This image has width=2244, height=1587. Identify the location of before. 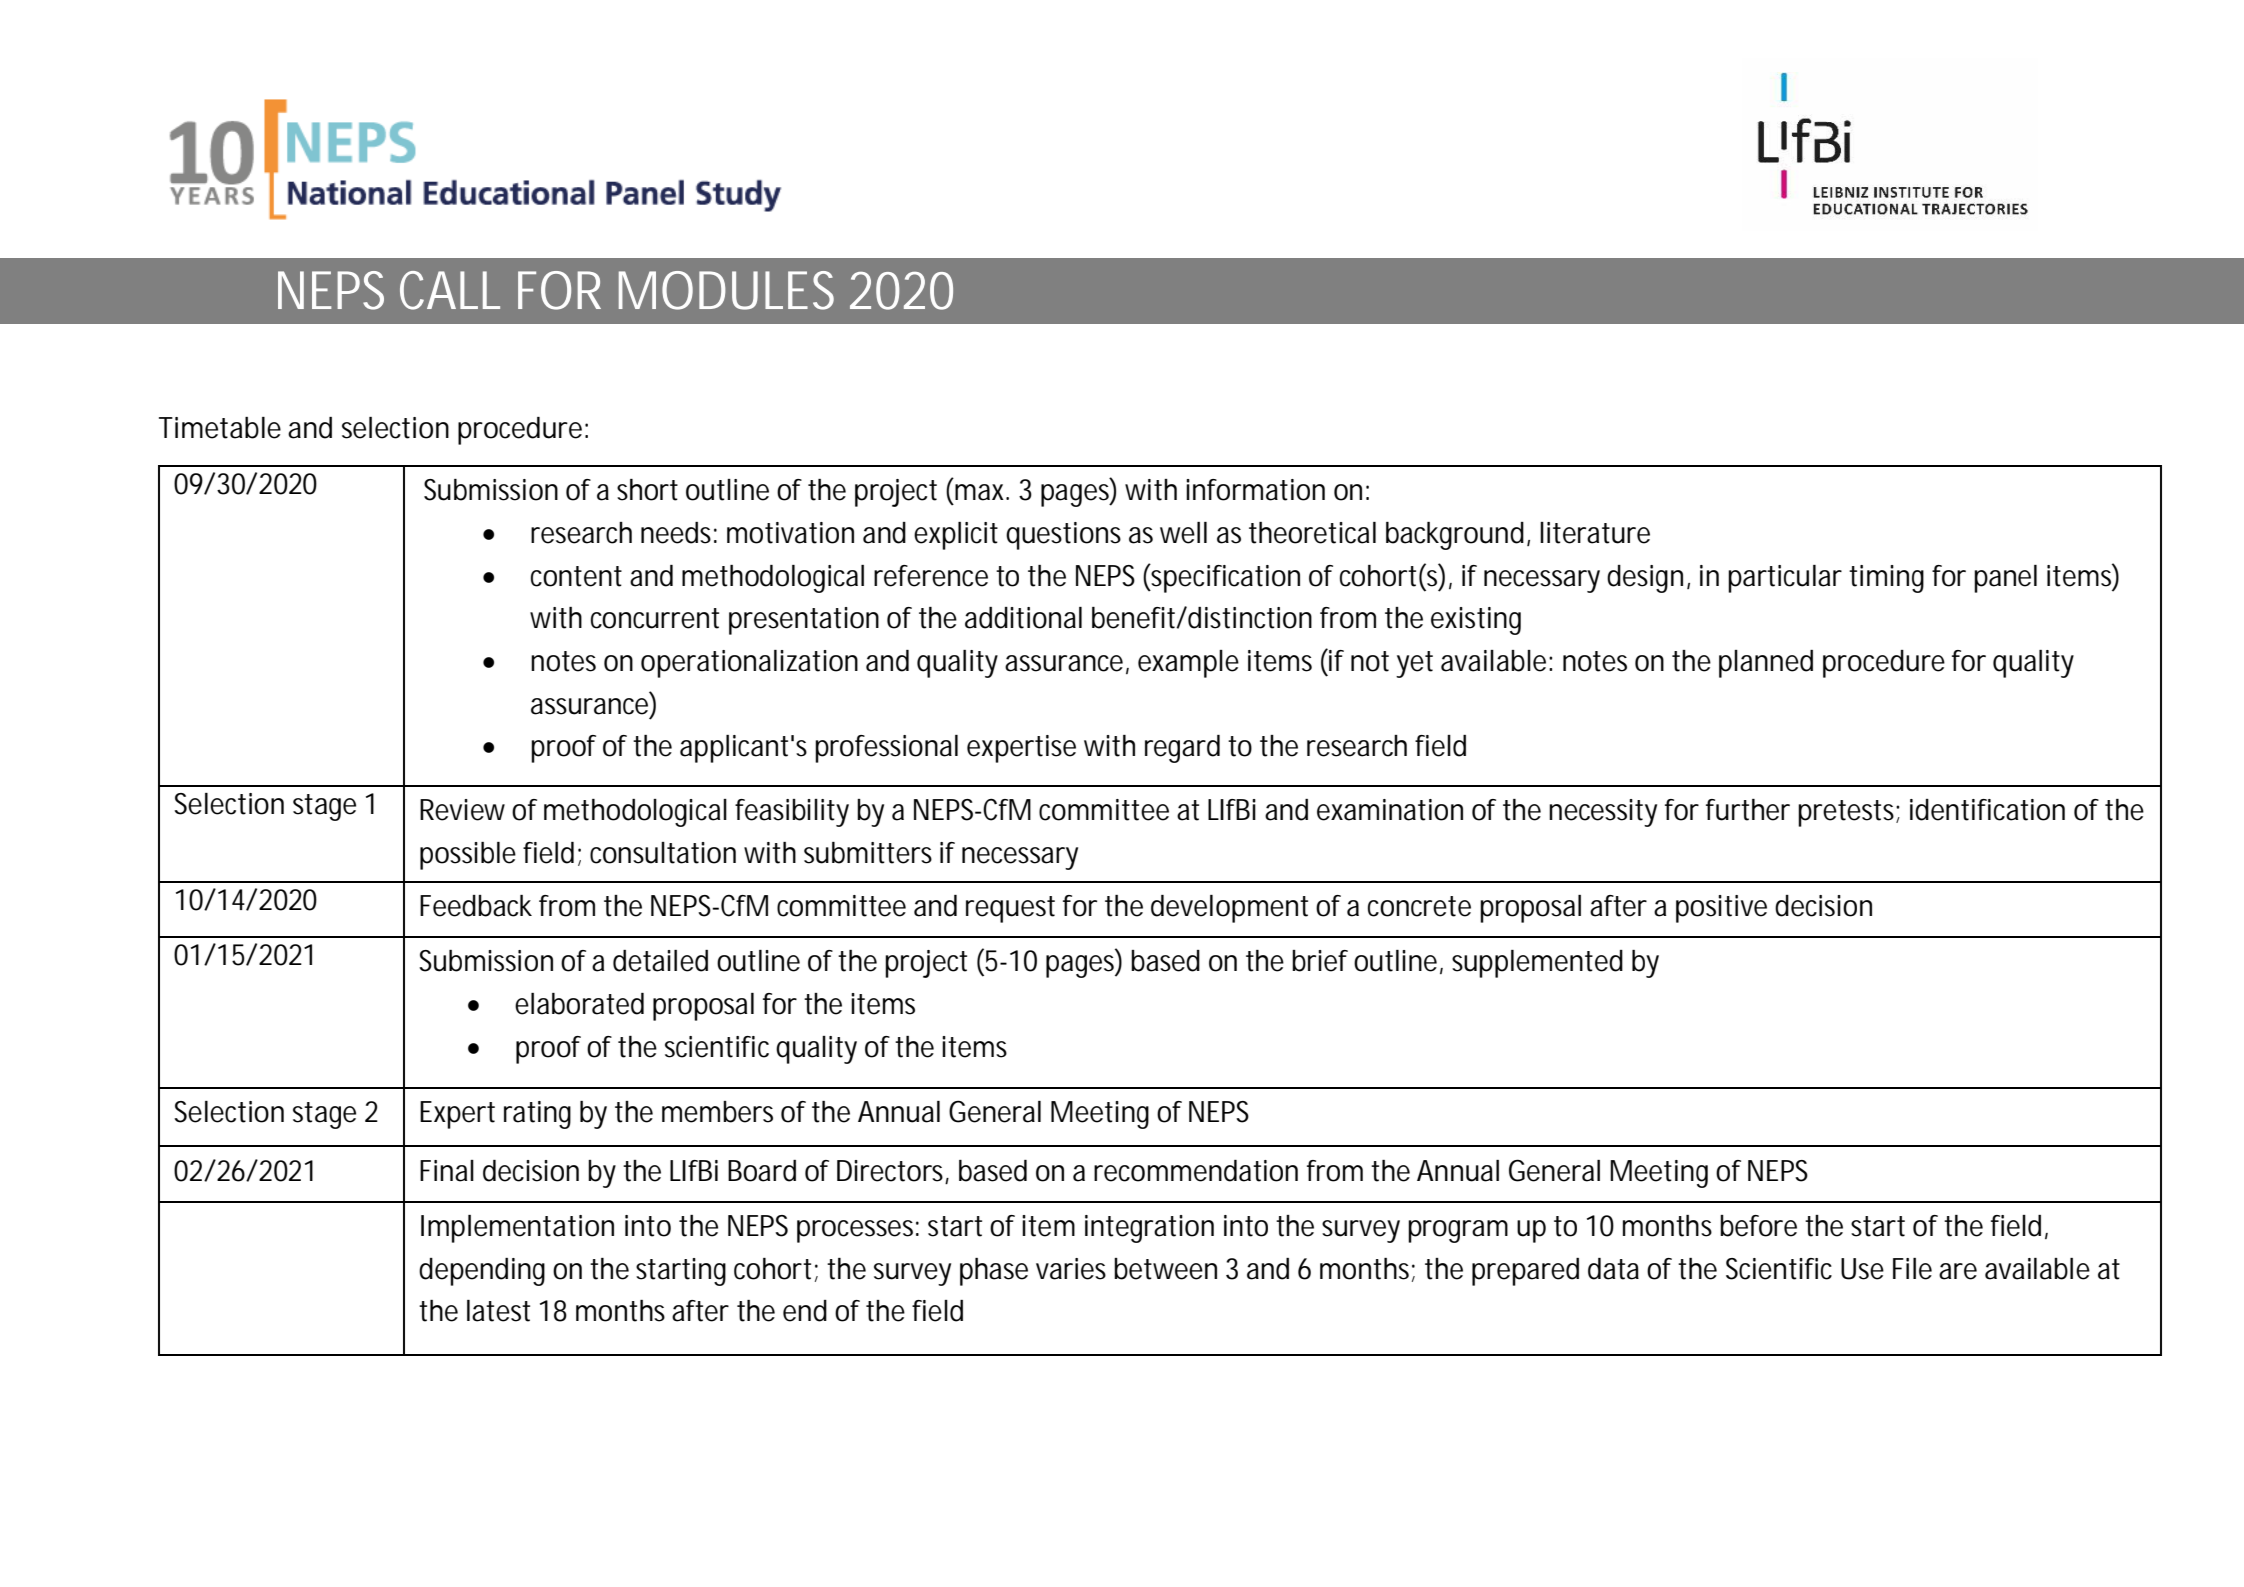
(1758, 1226).
